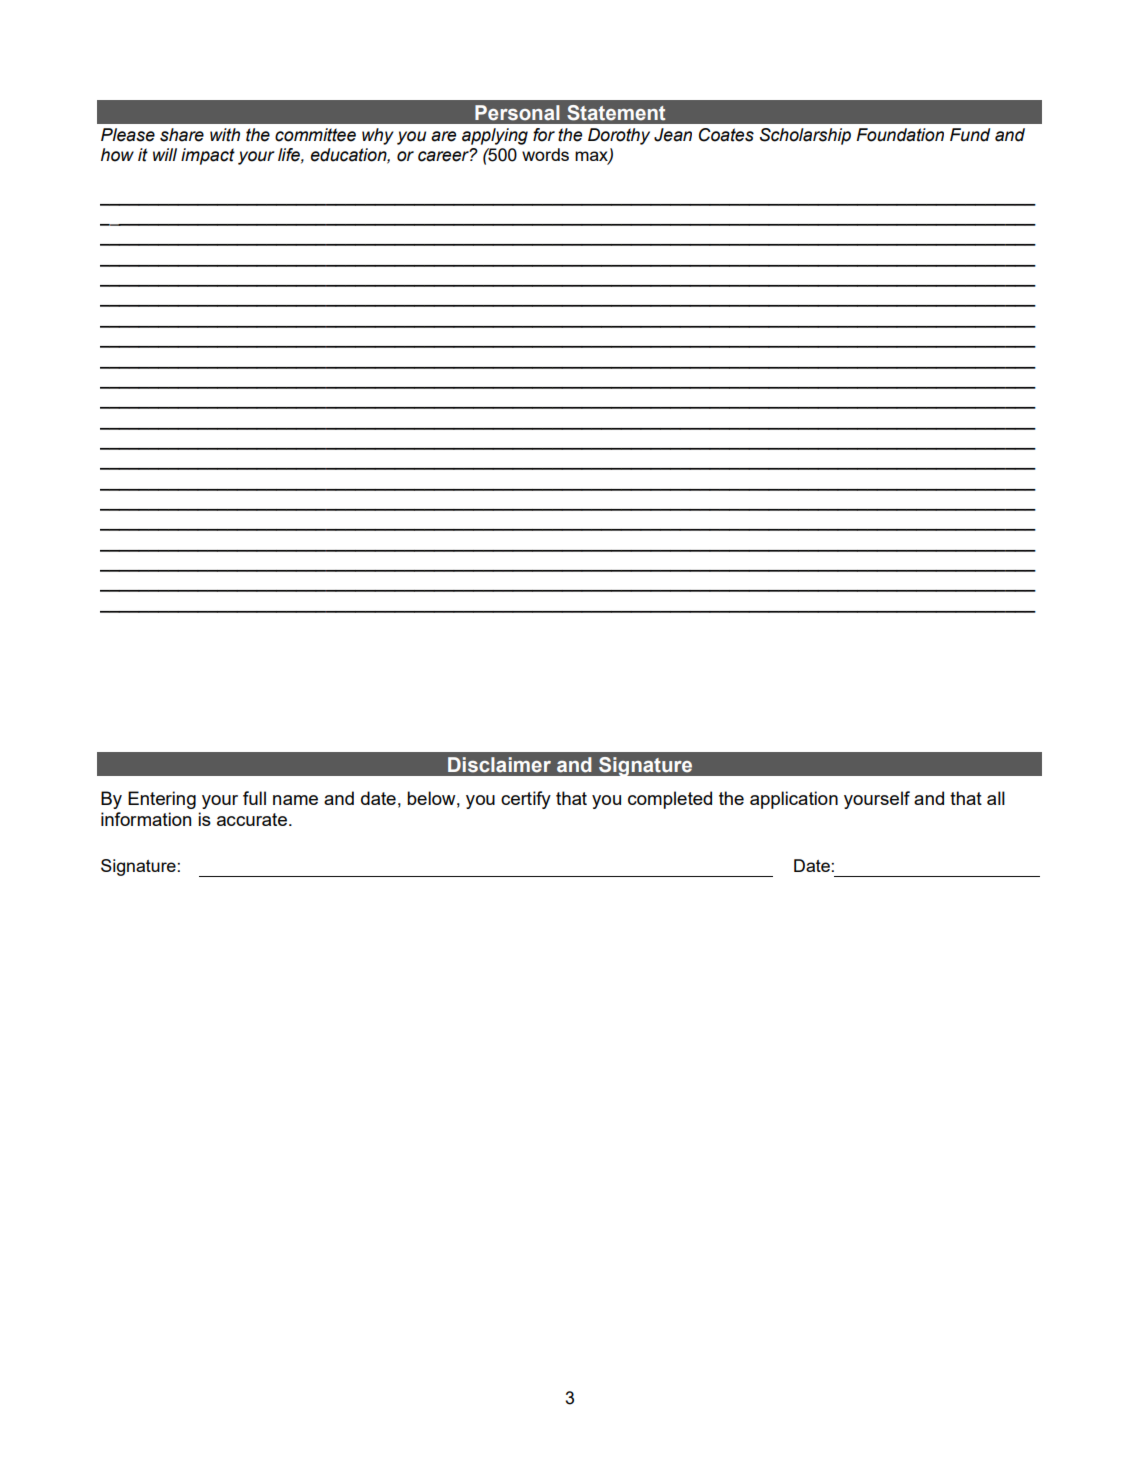 This screenshot has width=1140, height=1475. Describe the element at coordinates (673, 135) in the screenshot. I see `Jean` at that location.
